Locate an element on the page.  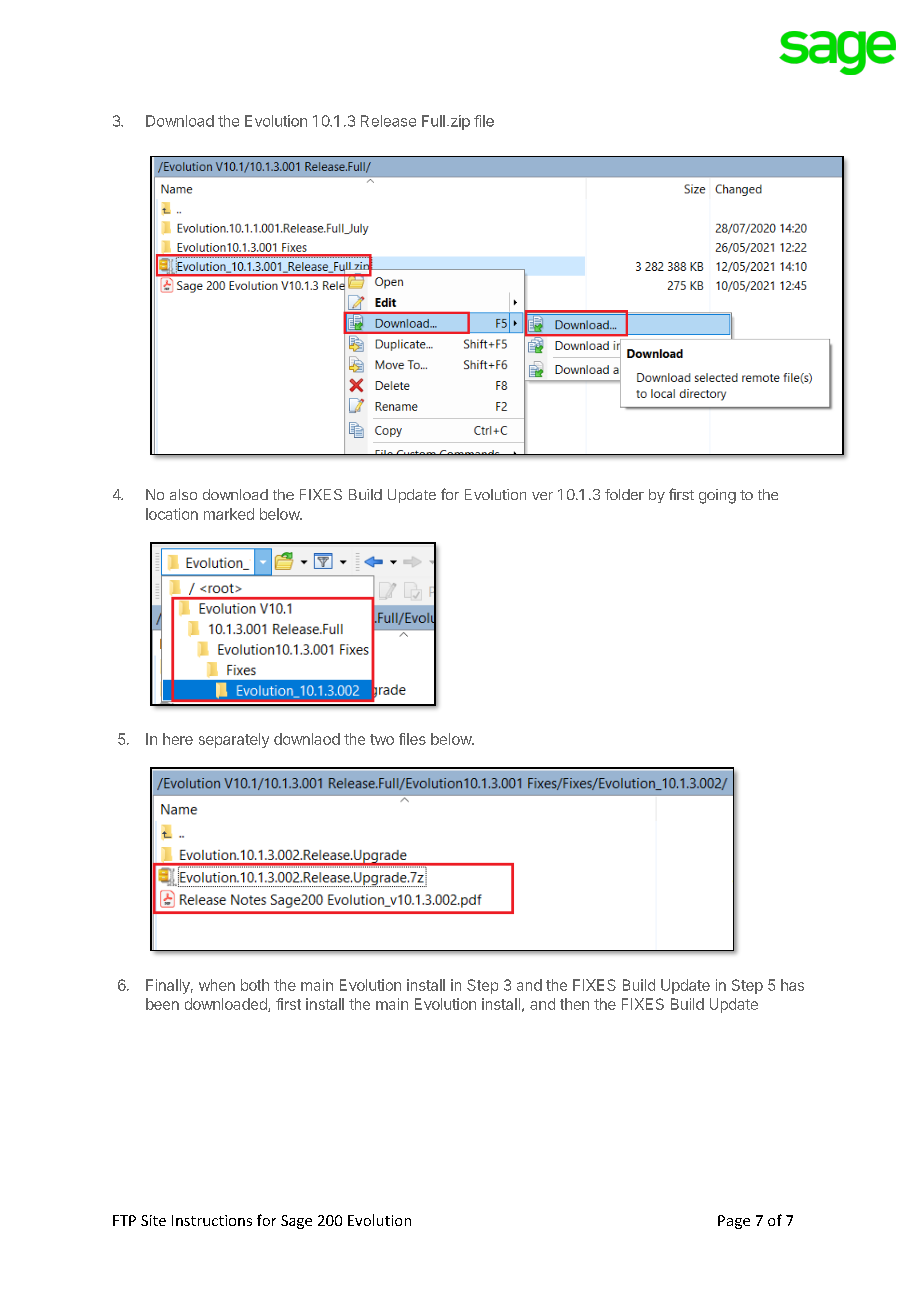
here is located at coordinates (178, 739).
